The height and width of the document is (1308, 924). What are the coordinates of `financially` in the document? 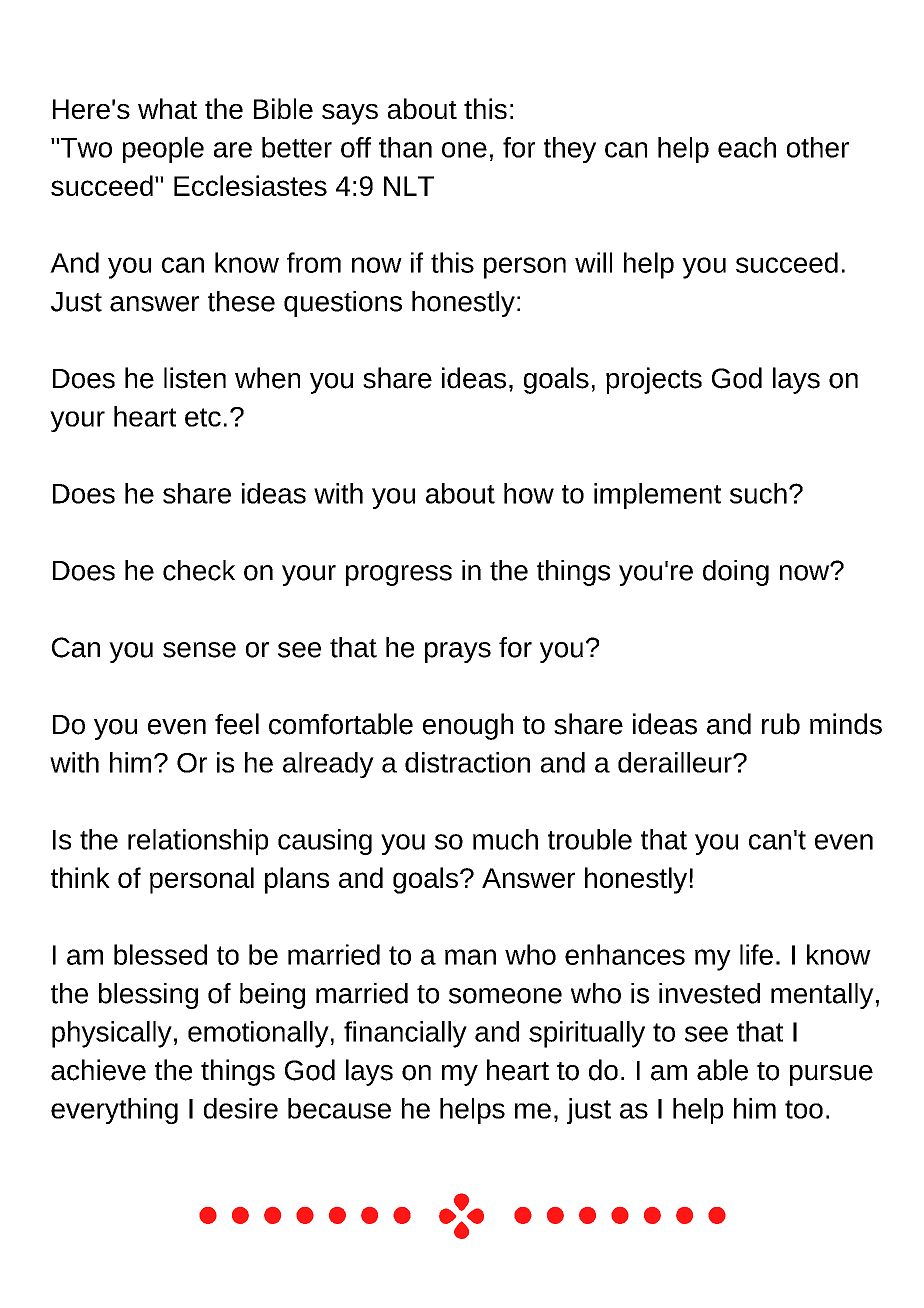 It's located at (405, 1034).
